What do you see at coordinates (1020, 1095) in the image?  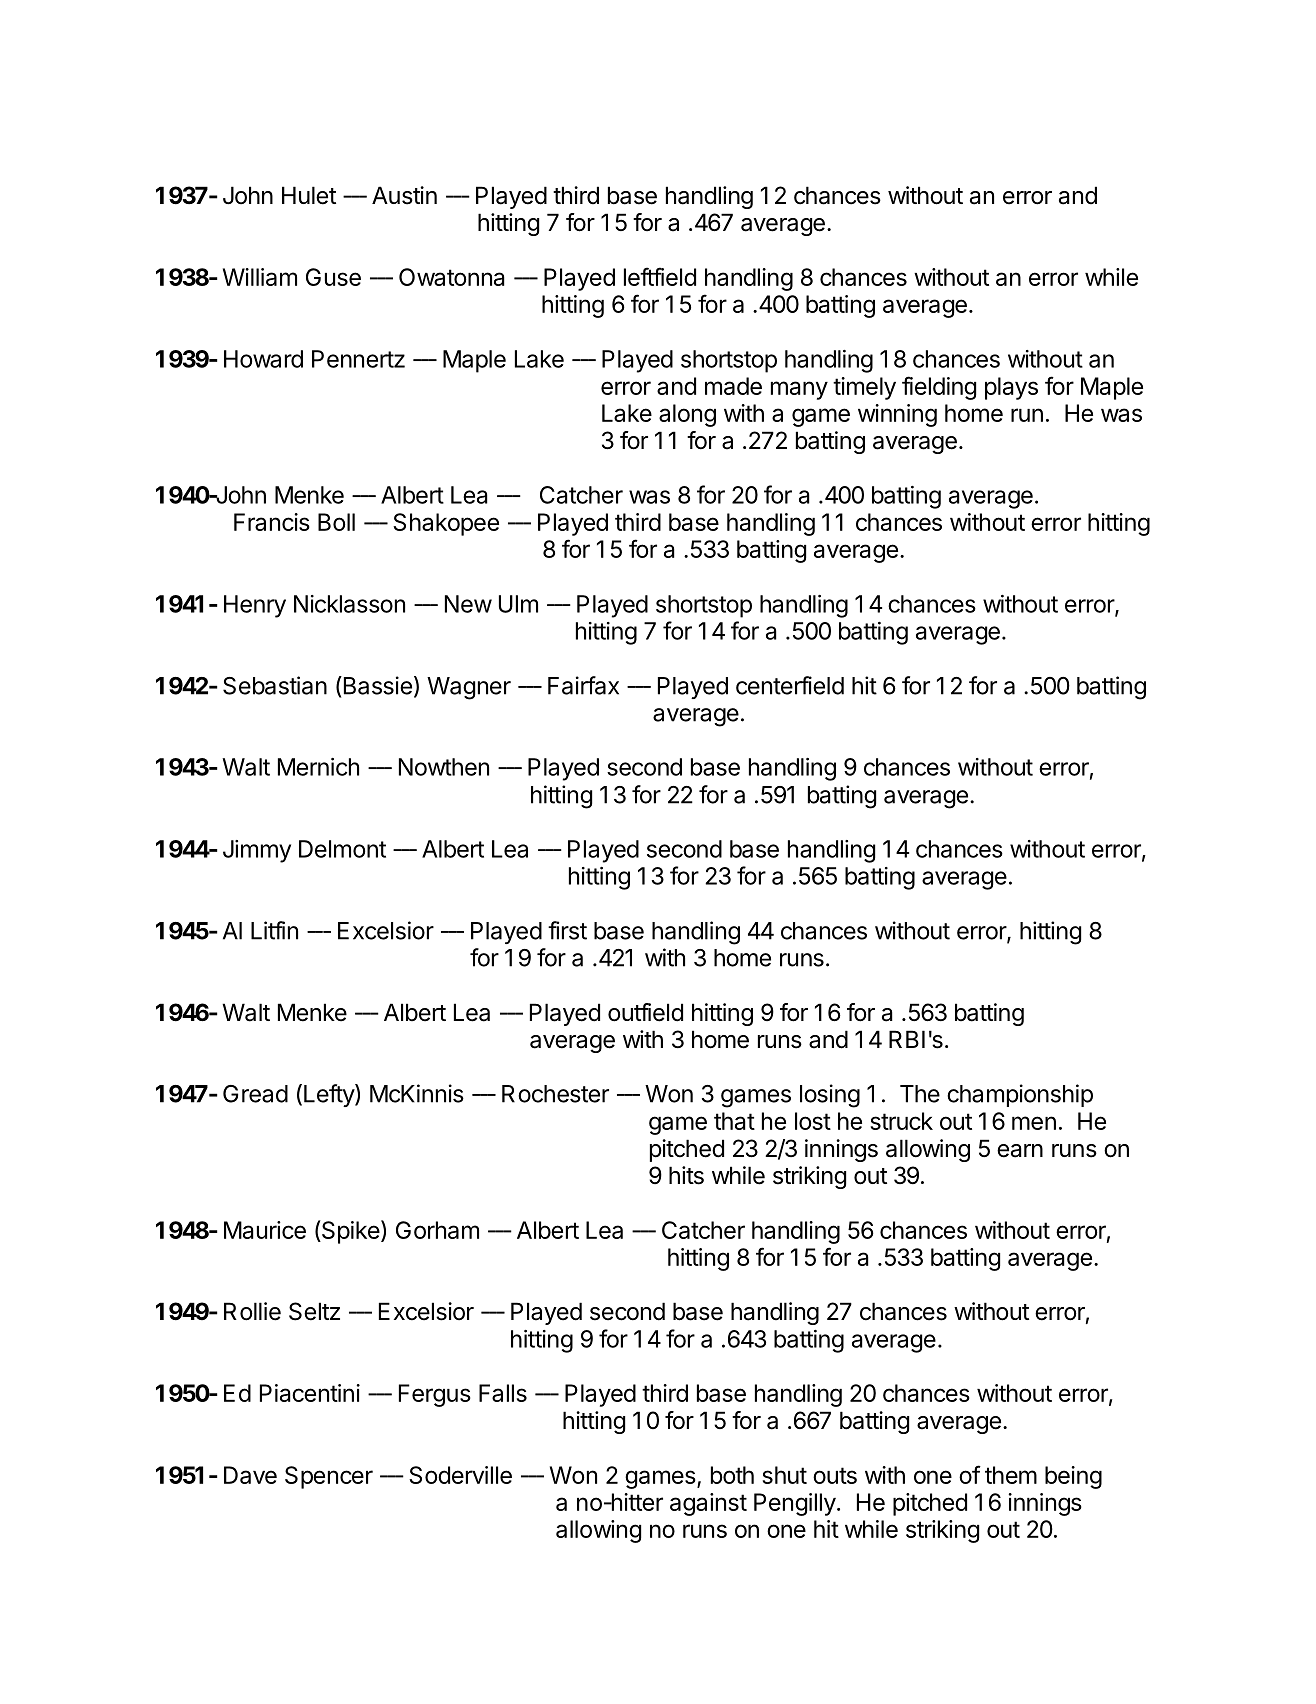 I see `championship` at bounding box center [1020, 1095].
